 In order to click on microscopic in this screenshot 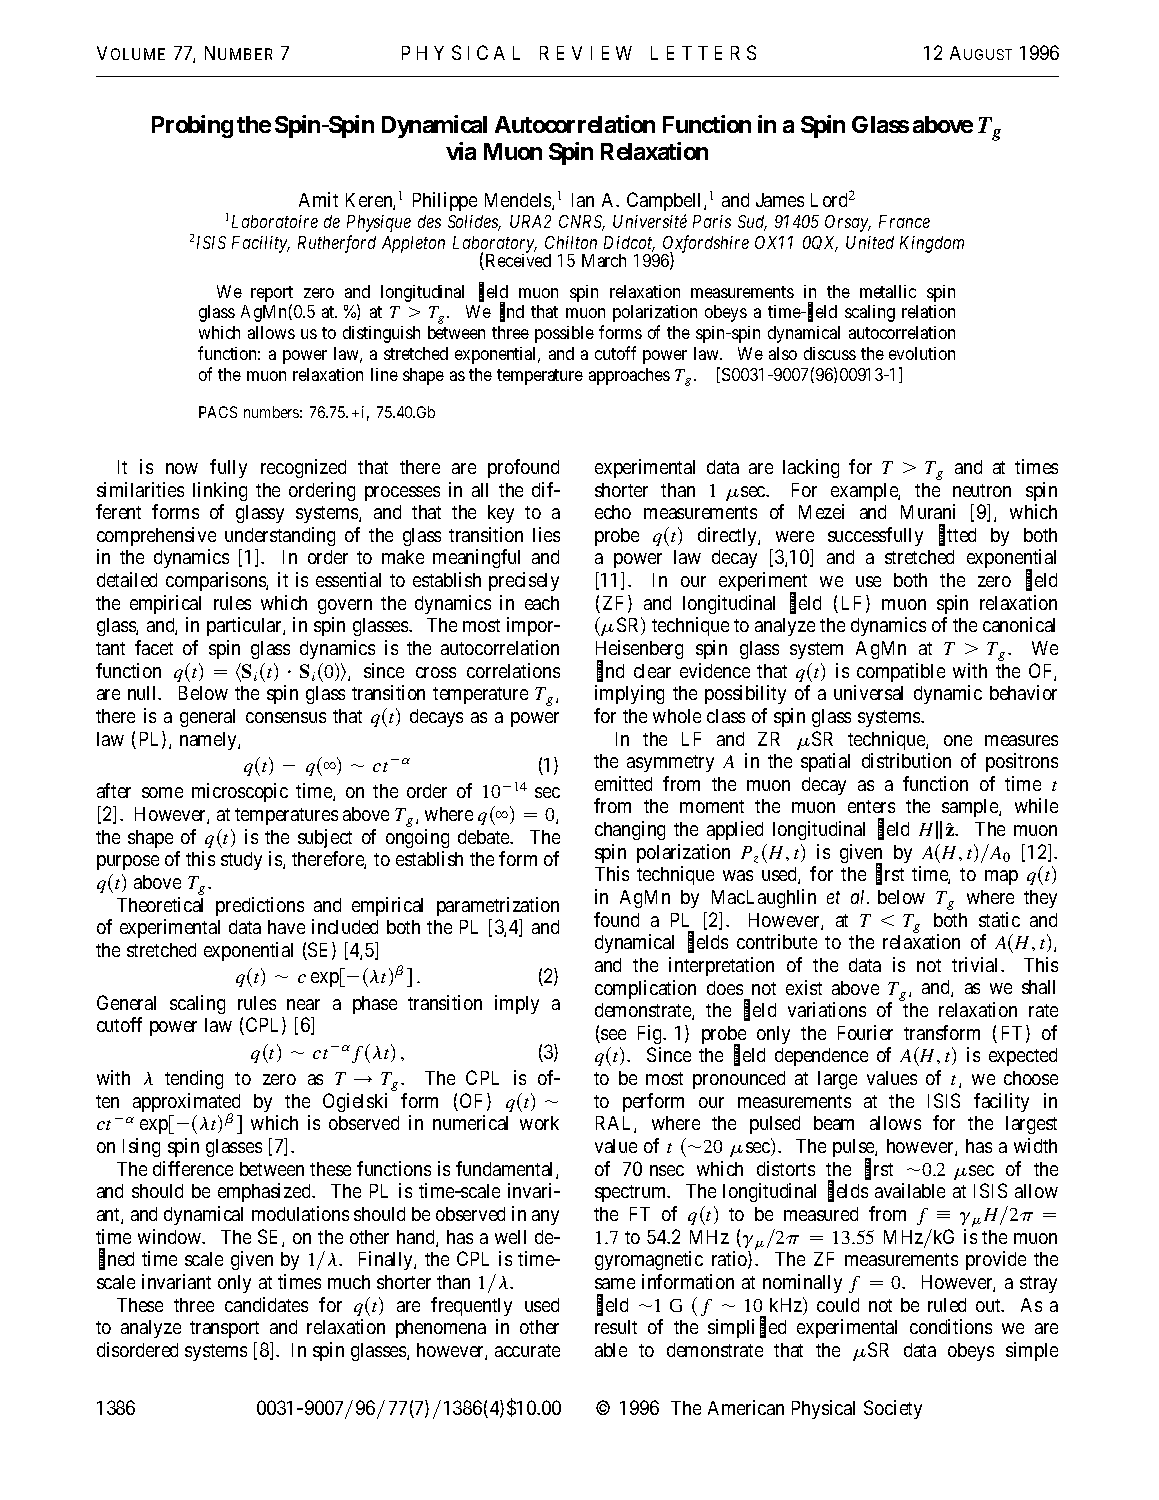, I will do `click(240, 792)`.
